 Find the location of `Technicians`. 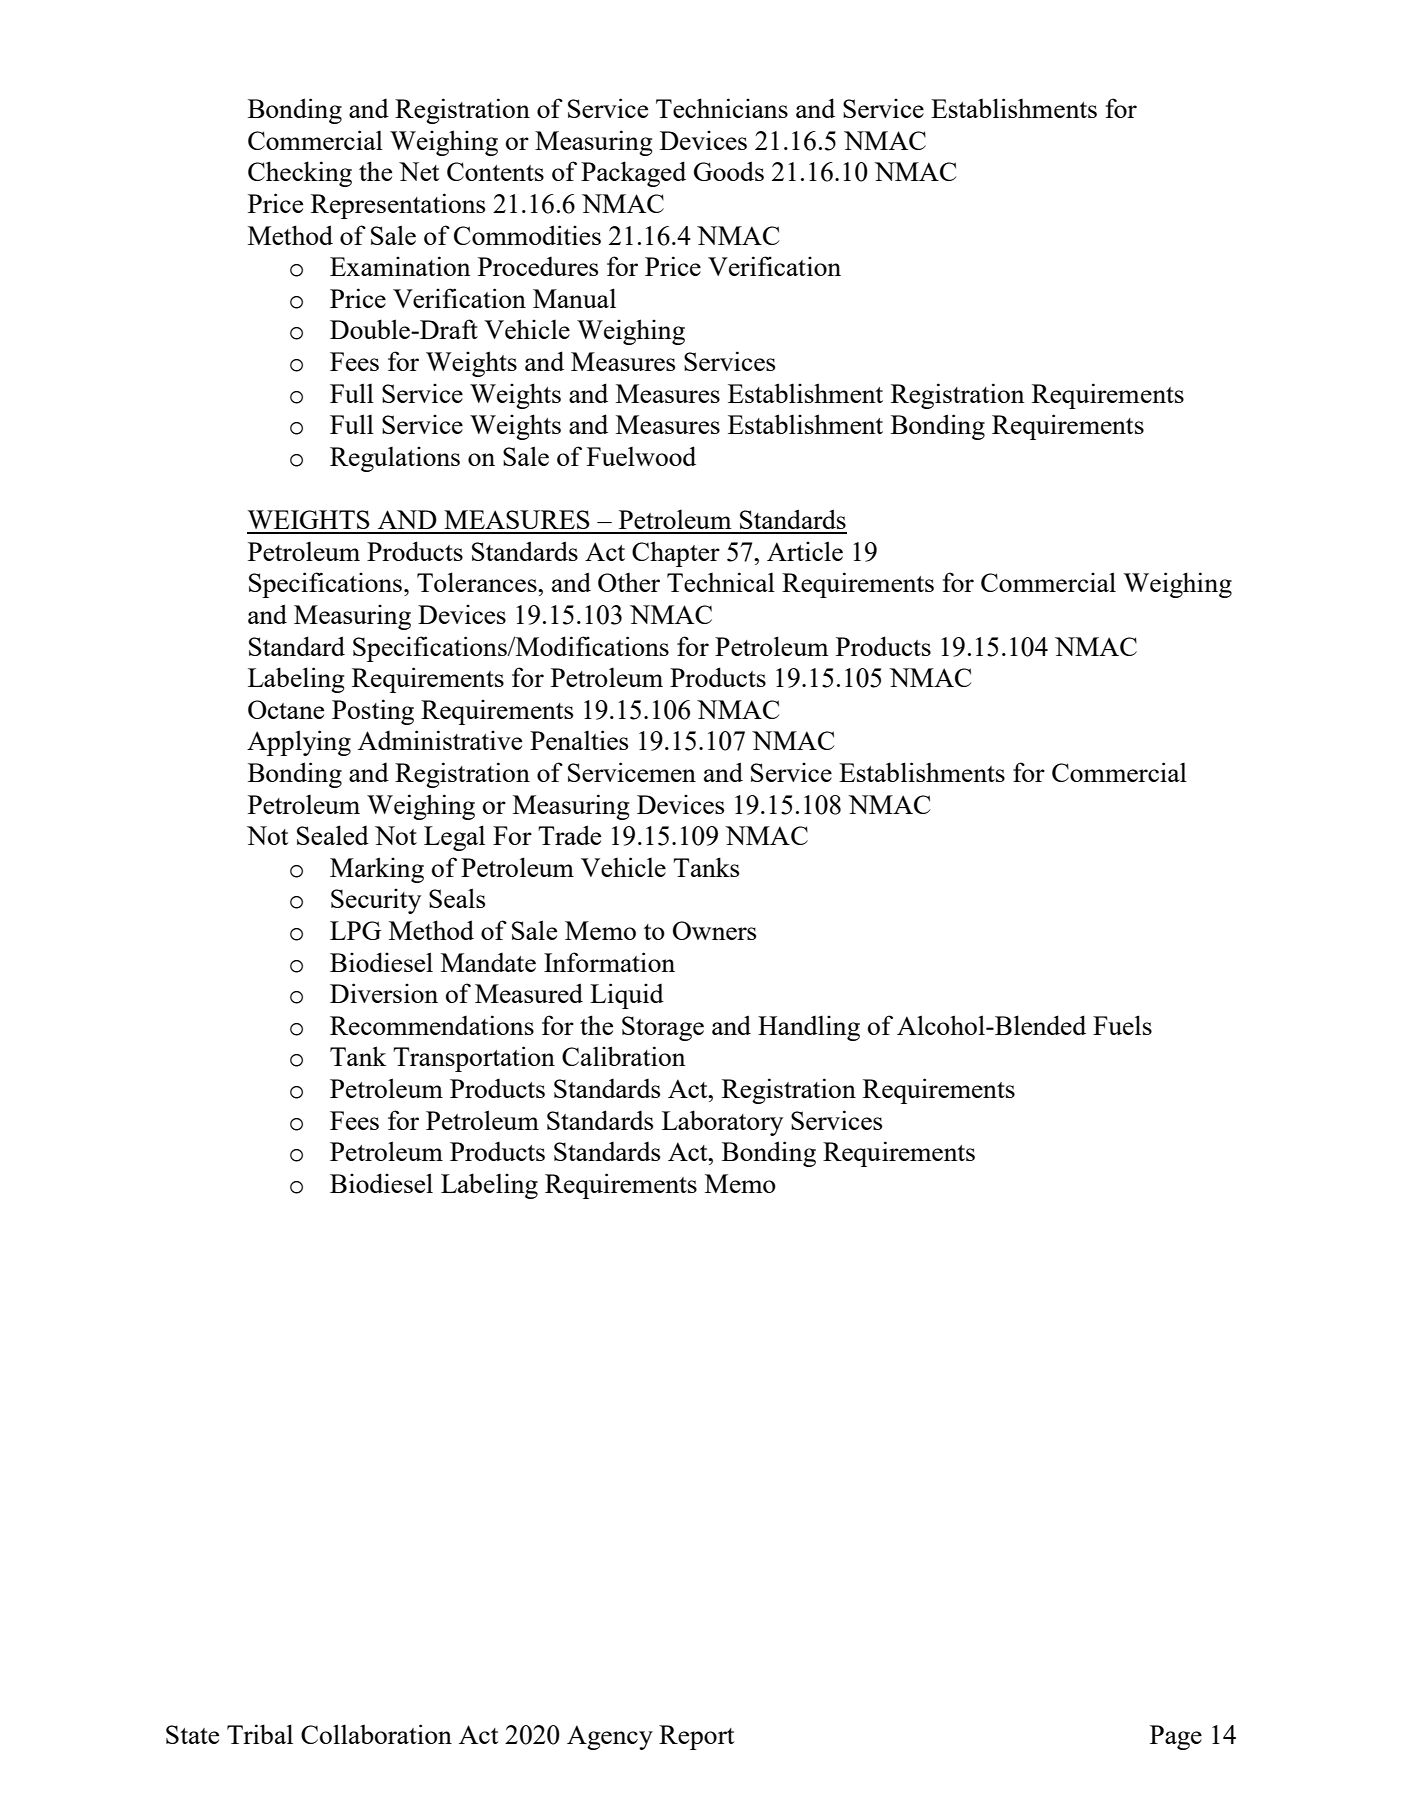

Technicians is located at coordinates (722, 108).
